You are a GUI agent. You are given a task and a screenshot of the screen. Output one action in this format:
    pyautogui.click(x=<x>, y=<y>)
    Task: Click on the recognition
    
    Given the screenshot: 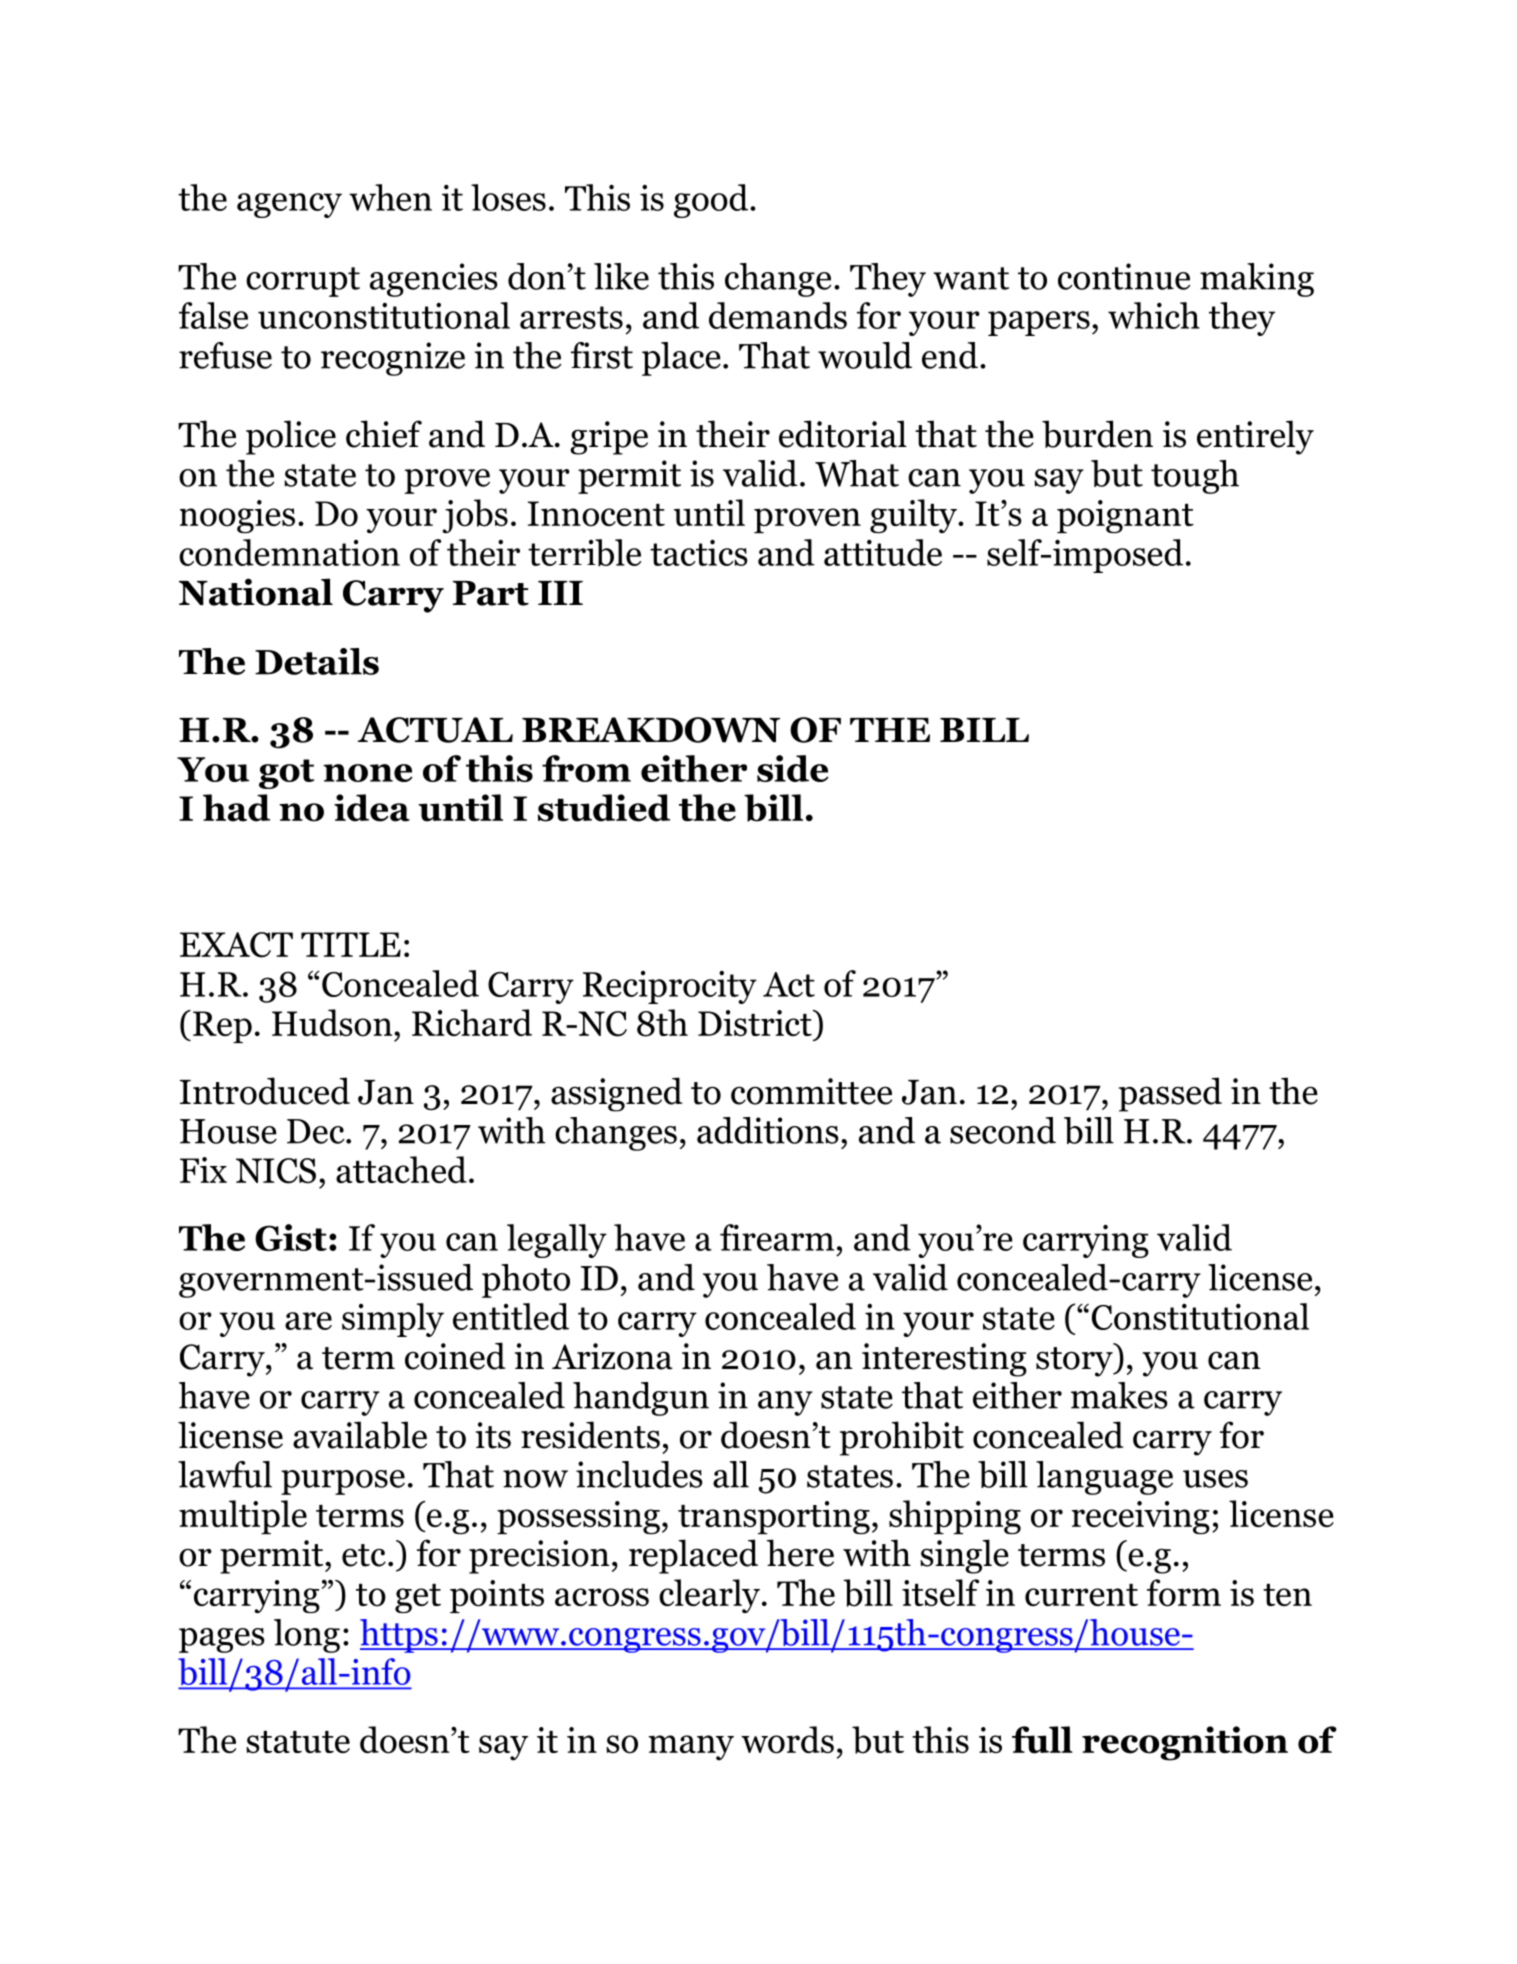 What is the action you would take?
    pyautogui.click(x=1185, y=1743)
